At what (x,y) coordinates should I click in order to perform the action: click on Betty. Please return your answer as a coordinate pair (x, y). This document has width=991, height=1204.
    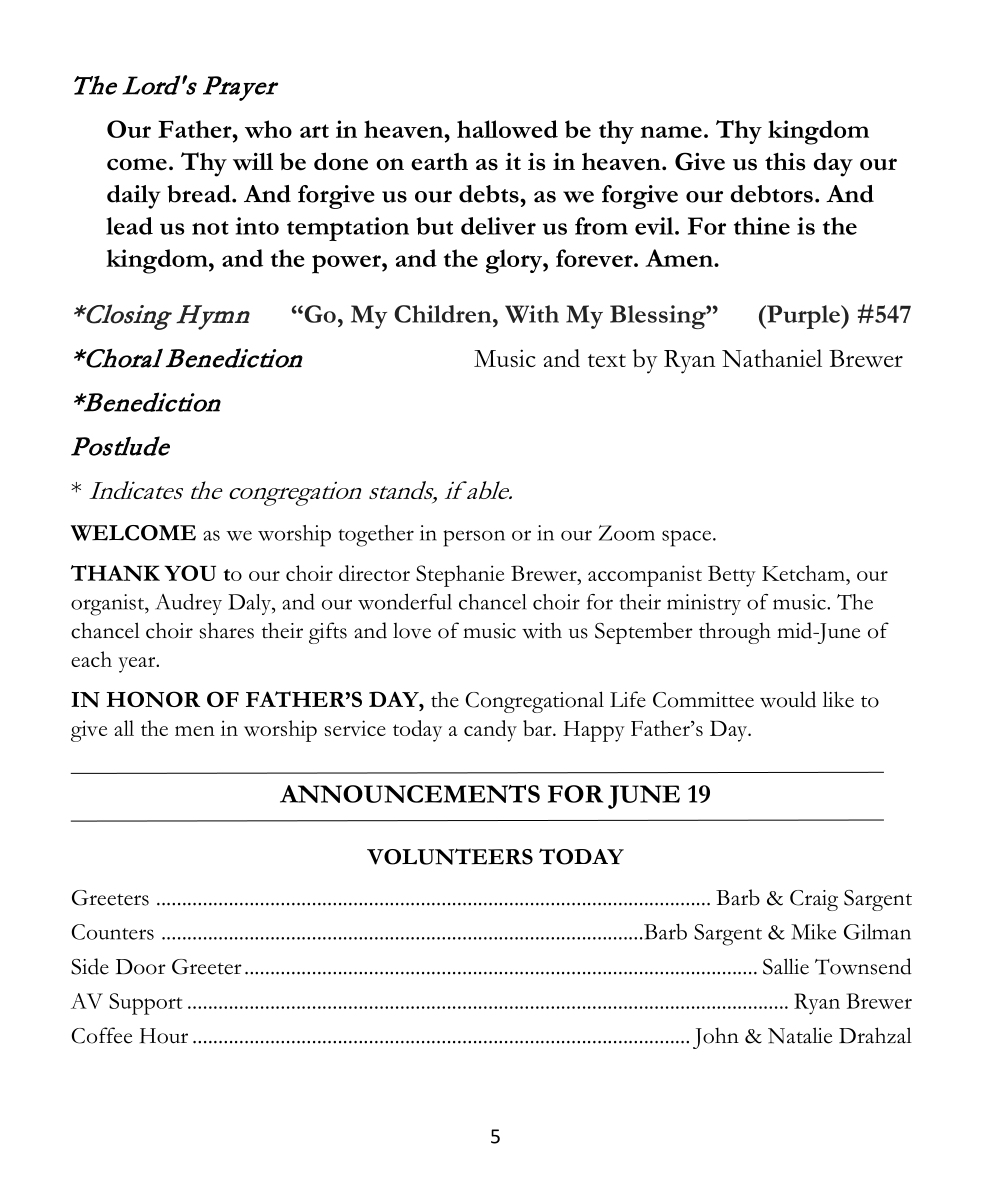
    Looking at the image, I should click on (732, 576).
